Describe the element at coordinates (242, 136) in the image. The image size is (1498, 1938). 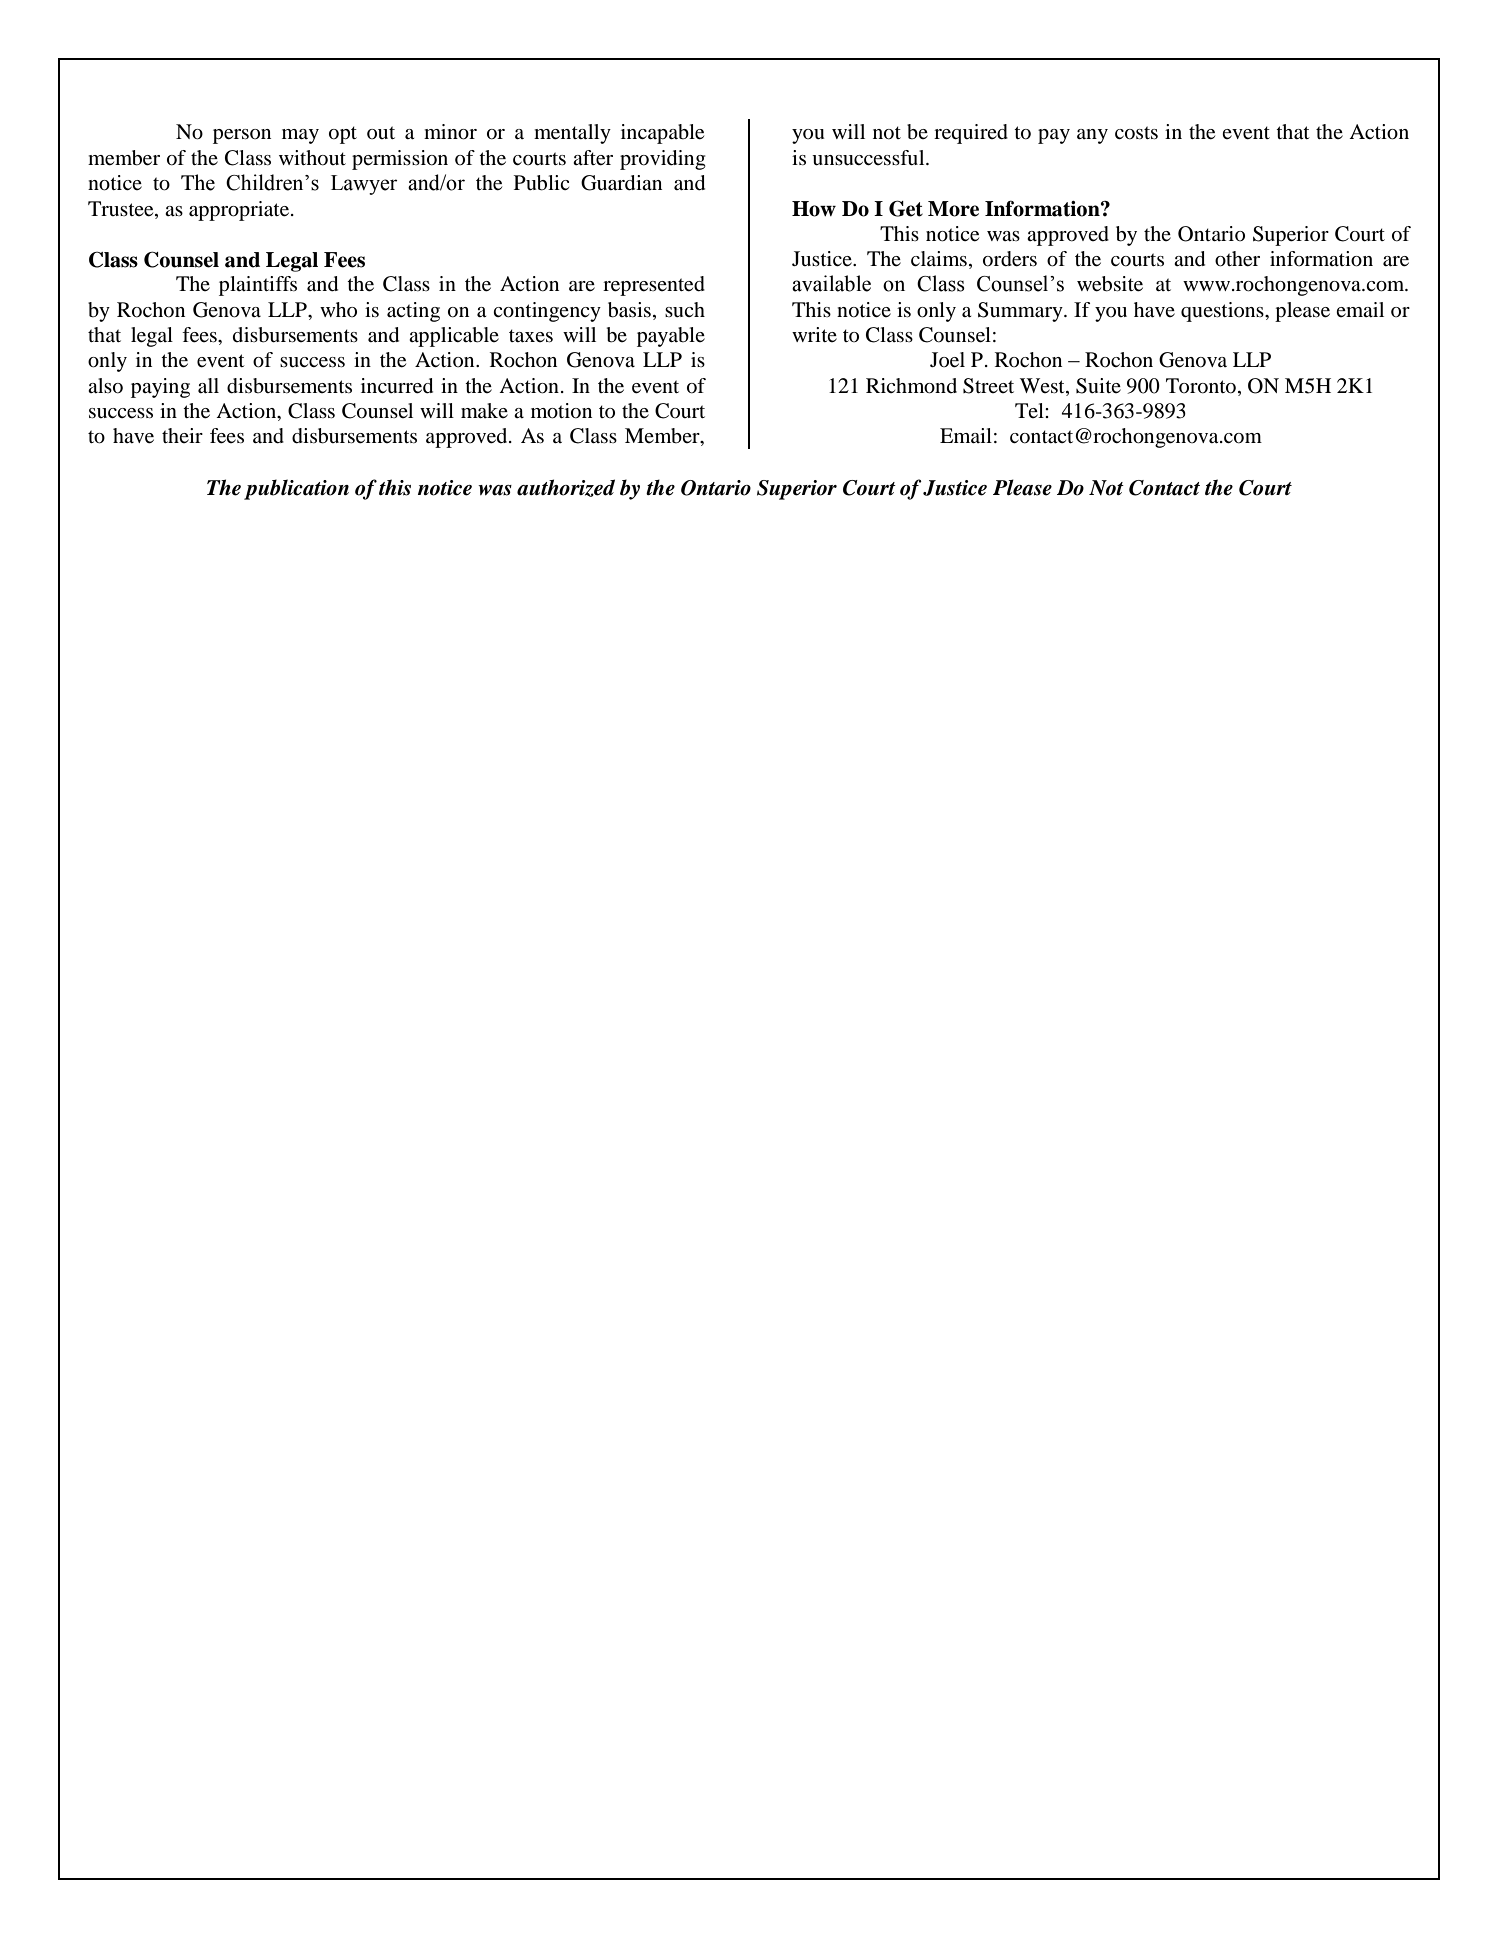
I see `person` at that location.
